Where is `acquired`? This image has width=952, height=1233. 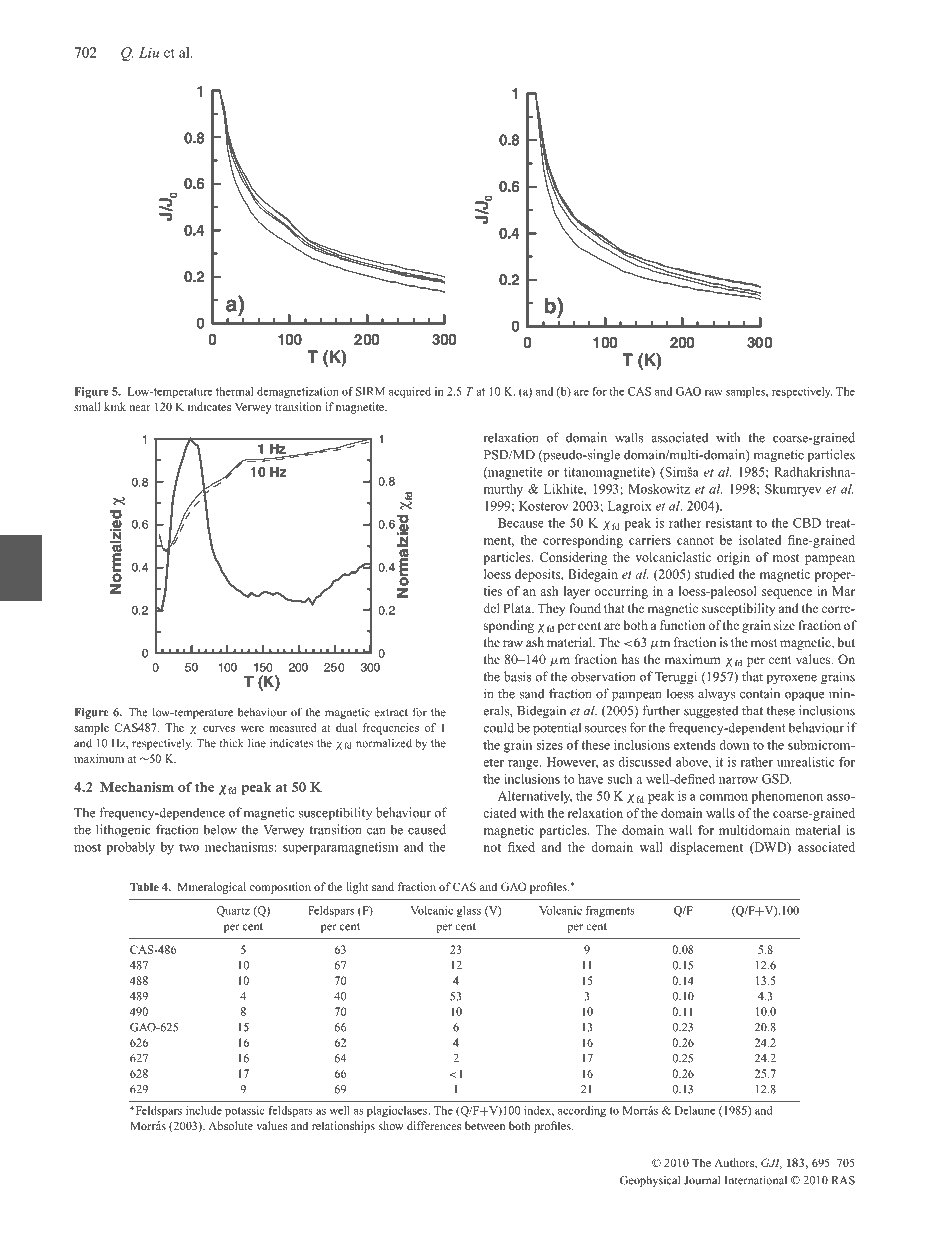 acquired is located at coordinates (410, 392).
